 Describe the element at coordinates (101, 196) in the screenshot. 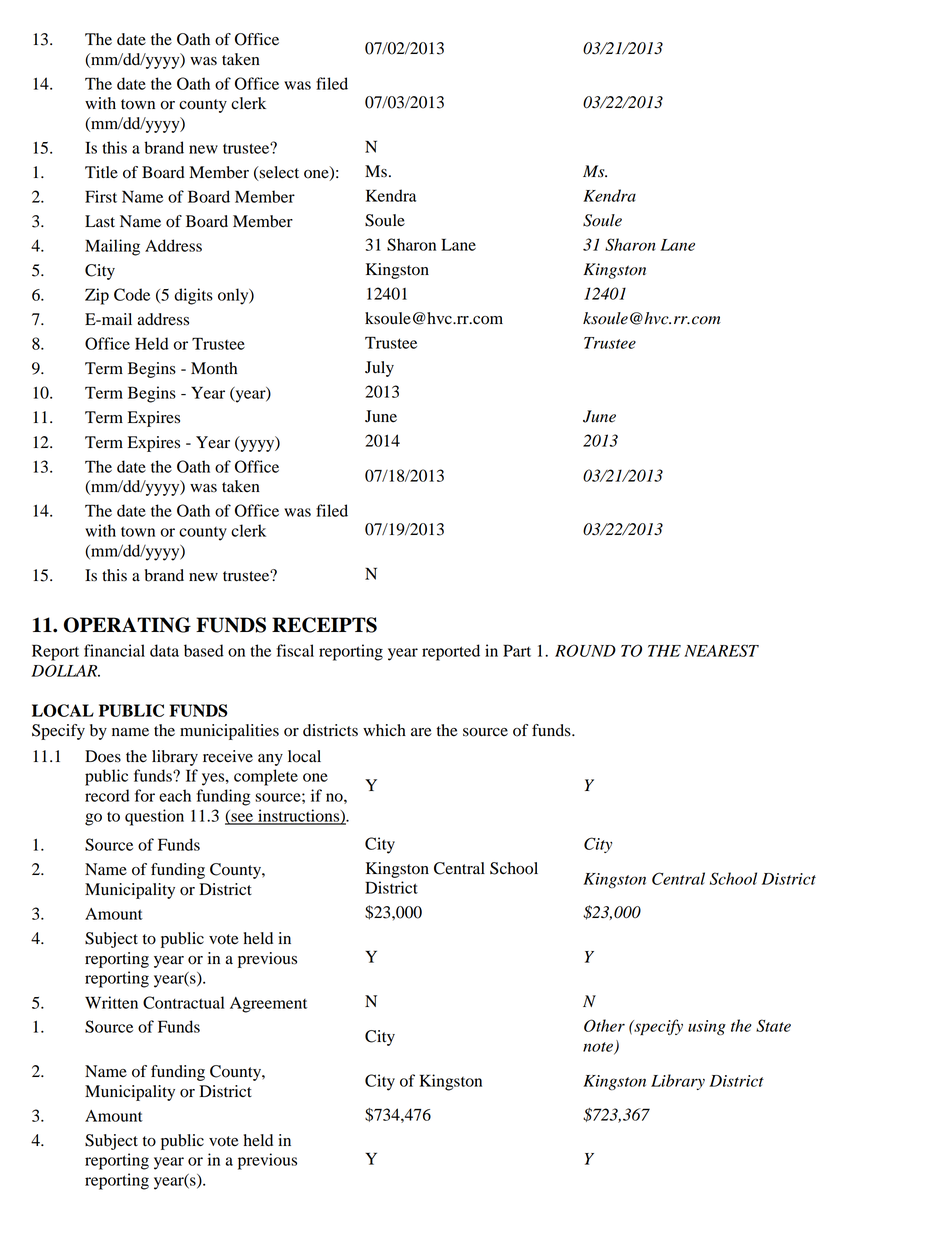

I see `First` at that location.
